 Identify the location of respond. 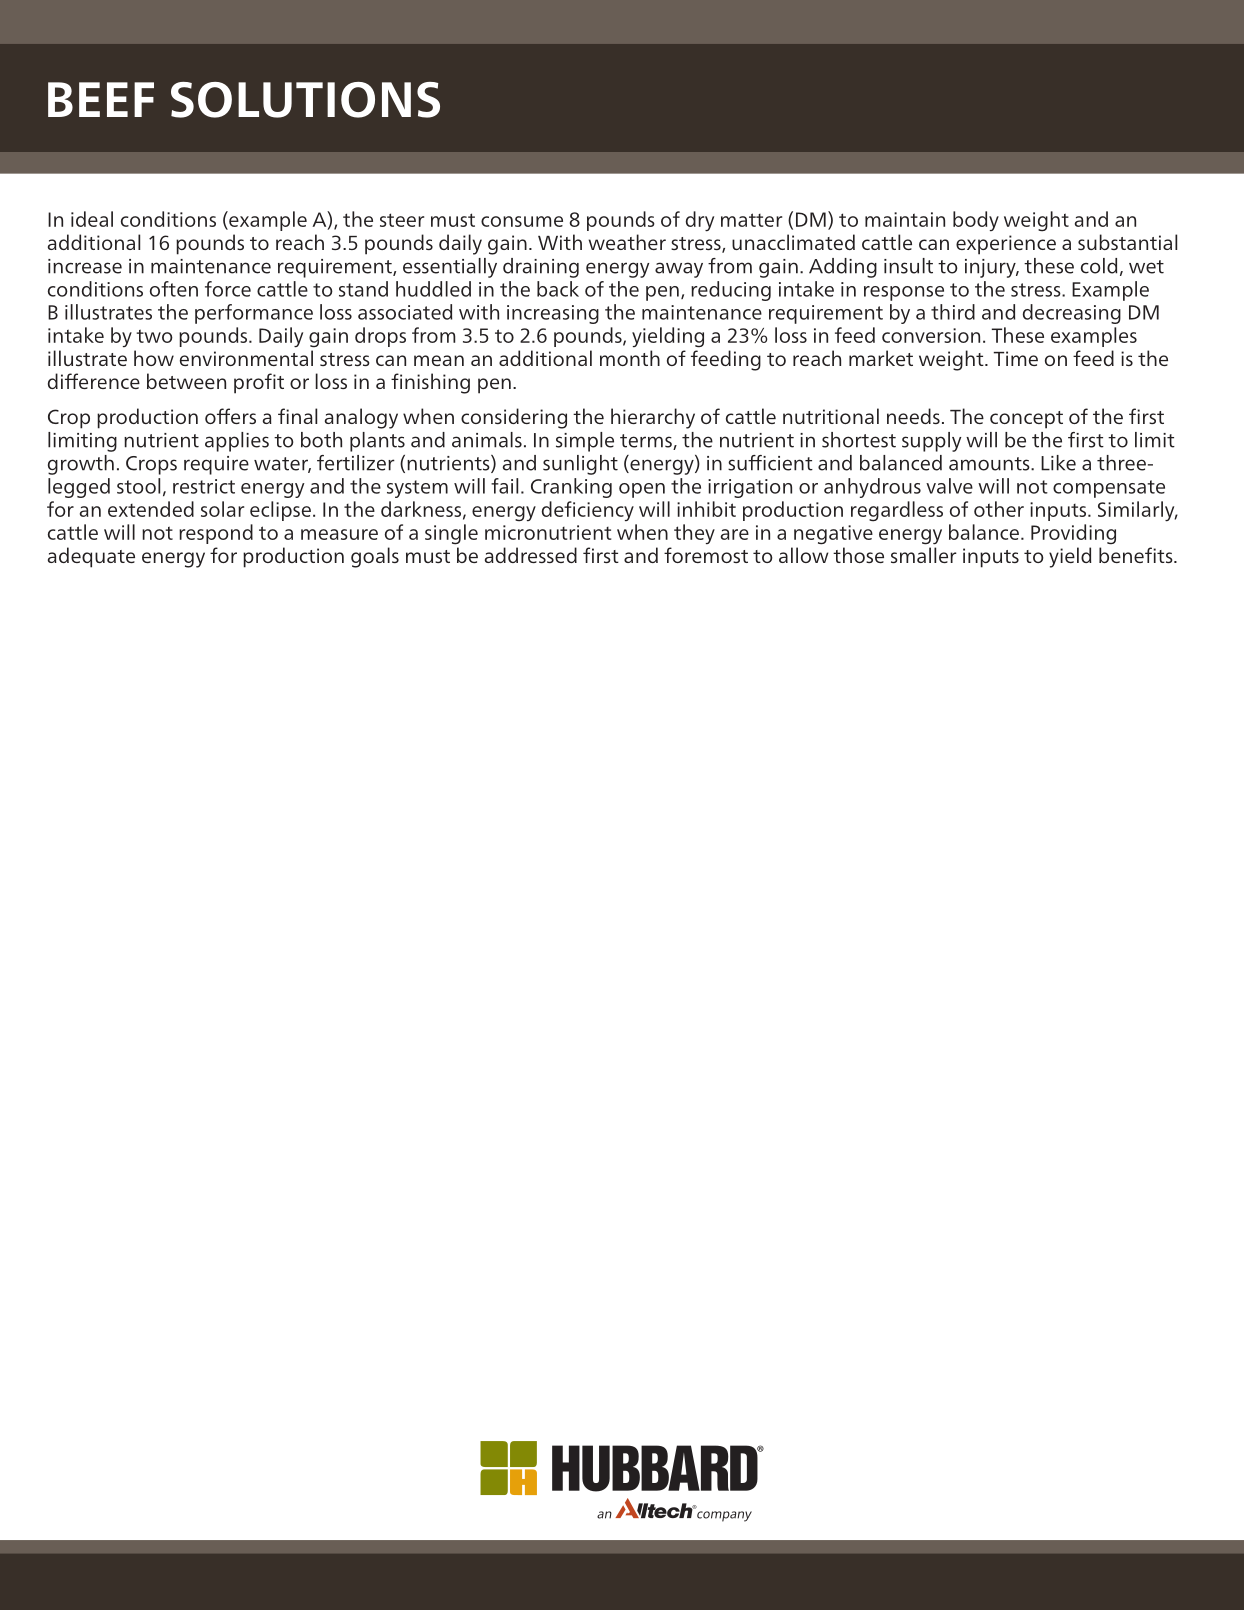
(216, 534).
